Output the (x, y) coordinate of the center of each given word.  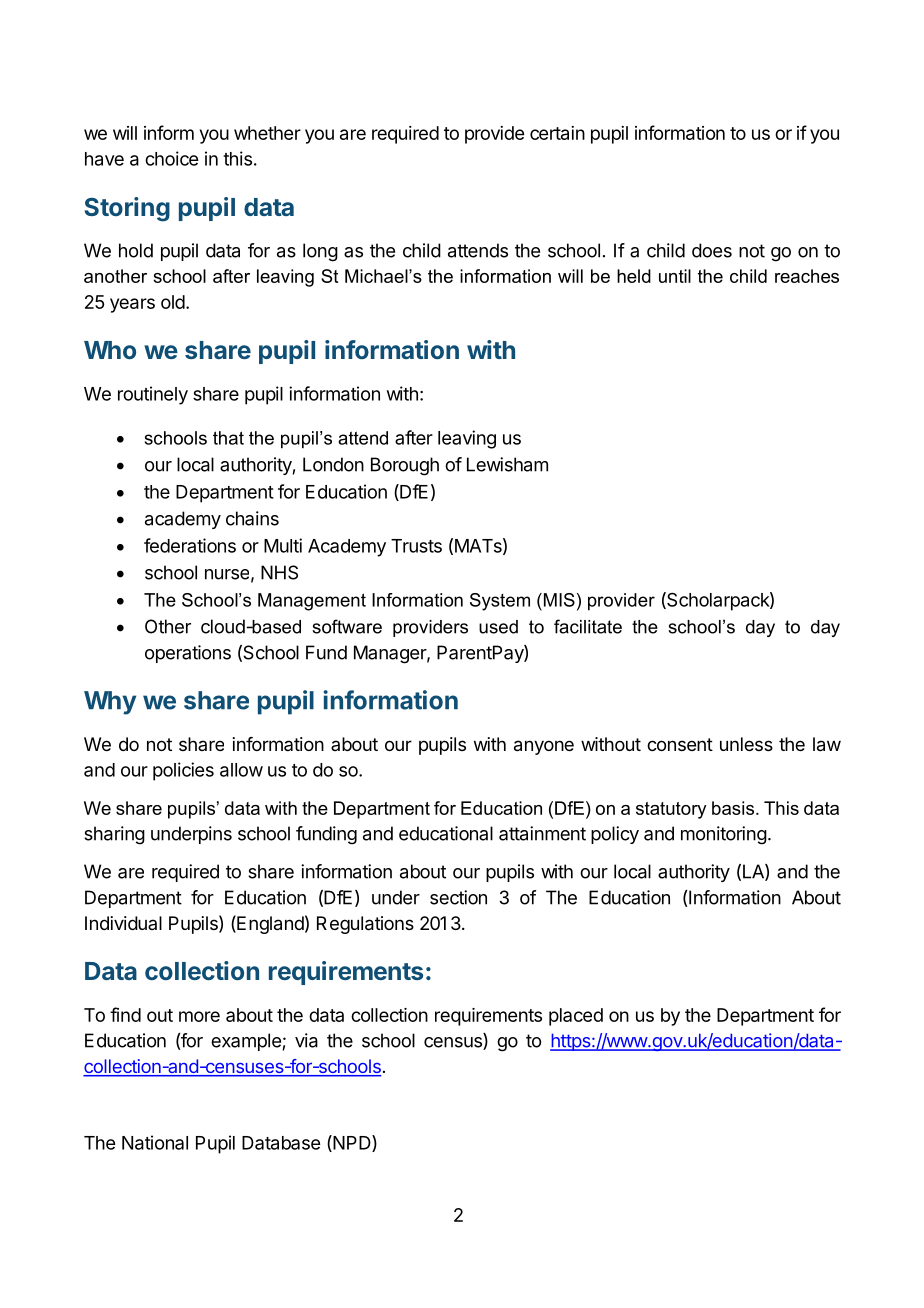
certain (557, 133)
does (712, 250)
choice (171, 158)
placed (576, 1017)
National (155, 1142)
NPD (352, 1143)
